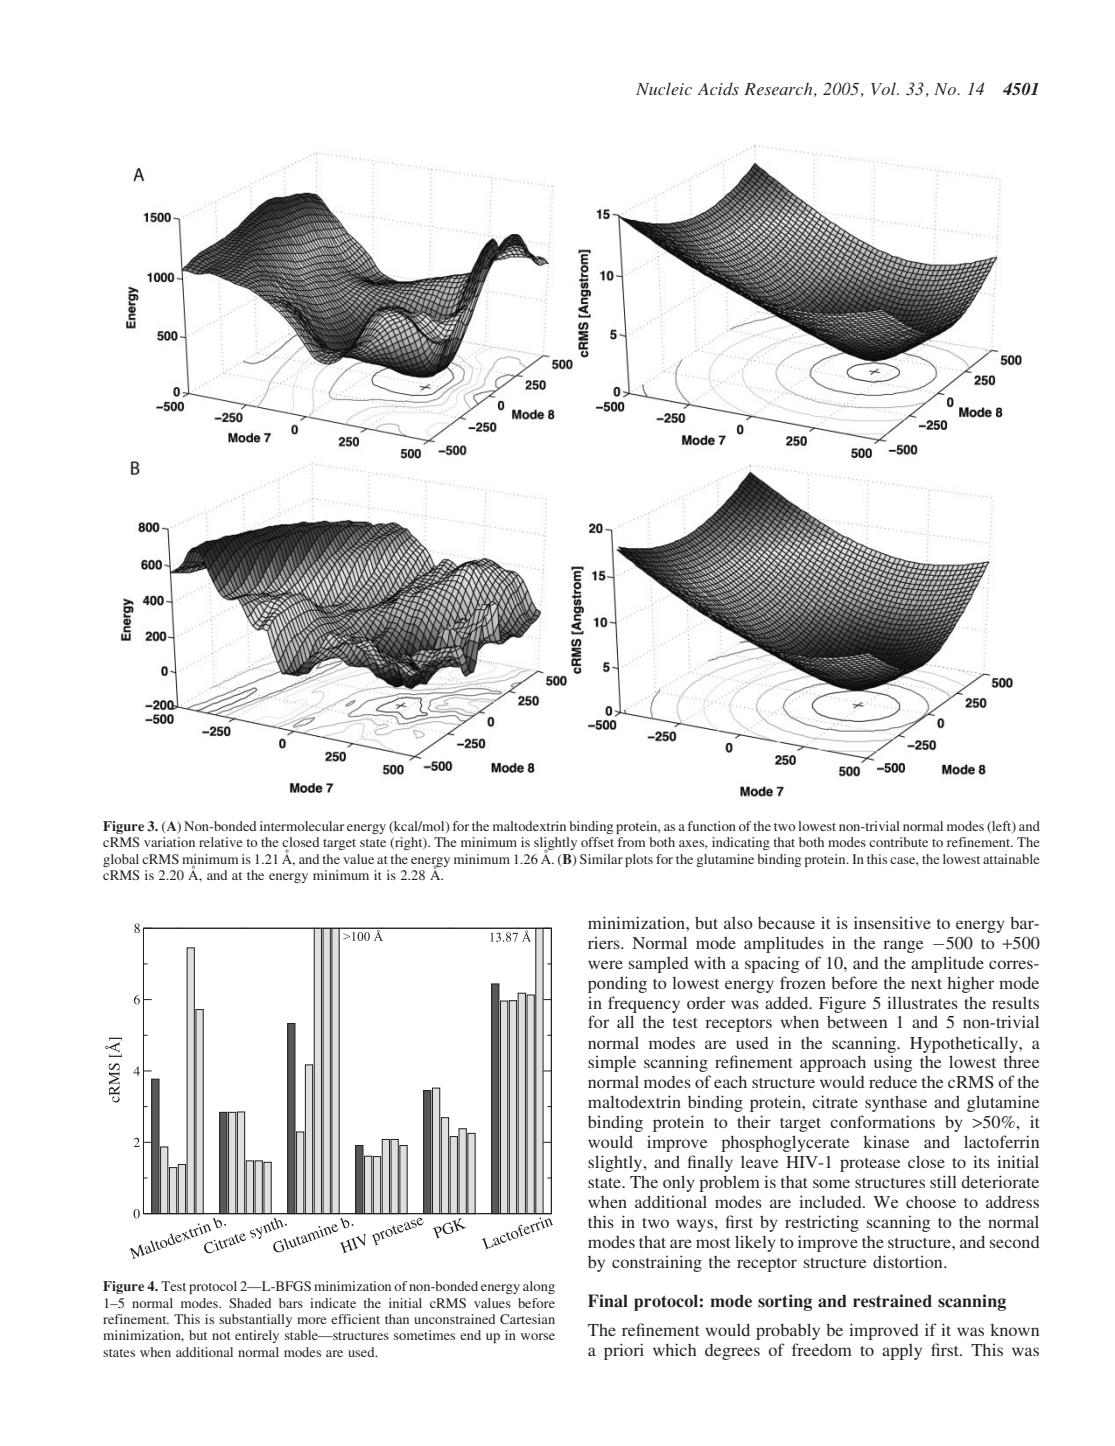 This image has width=1115, height=1446. I want to click on Nucleic, so click(664, 88).
